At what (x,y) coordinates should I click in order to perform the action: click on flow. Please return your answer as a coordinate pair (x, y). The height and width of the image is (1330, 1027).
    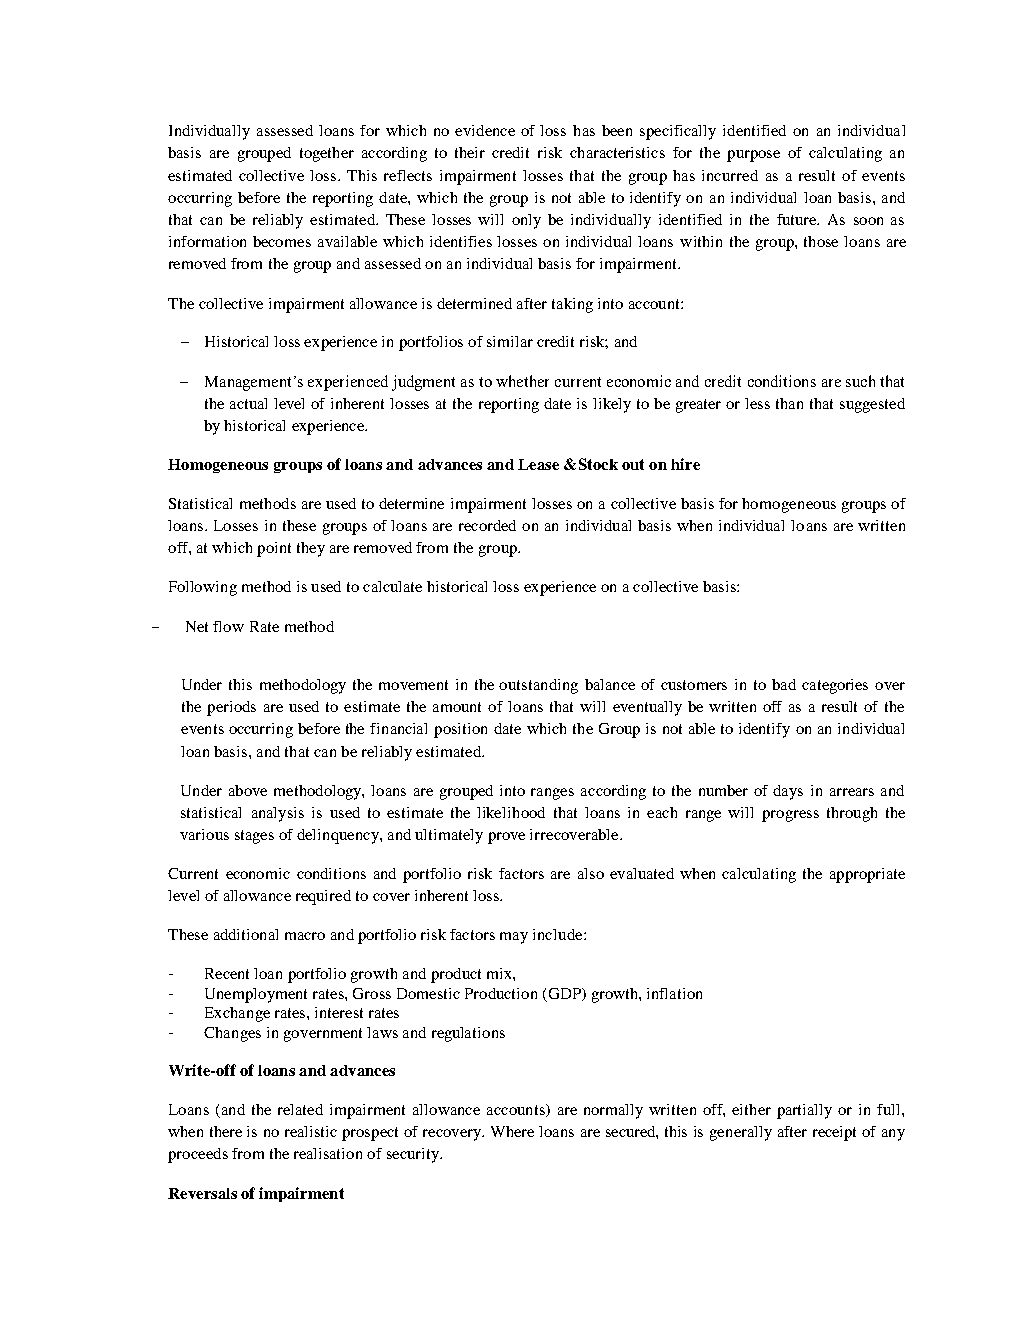
    Looking at the image, I should click on (228, 626).
